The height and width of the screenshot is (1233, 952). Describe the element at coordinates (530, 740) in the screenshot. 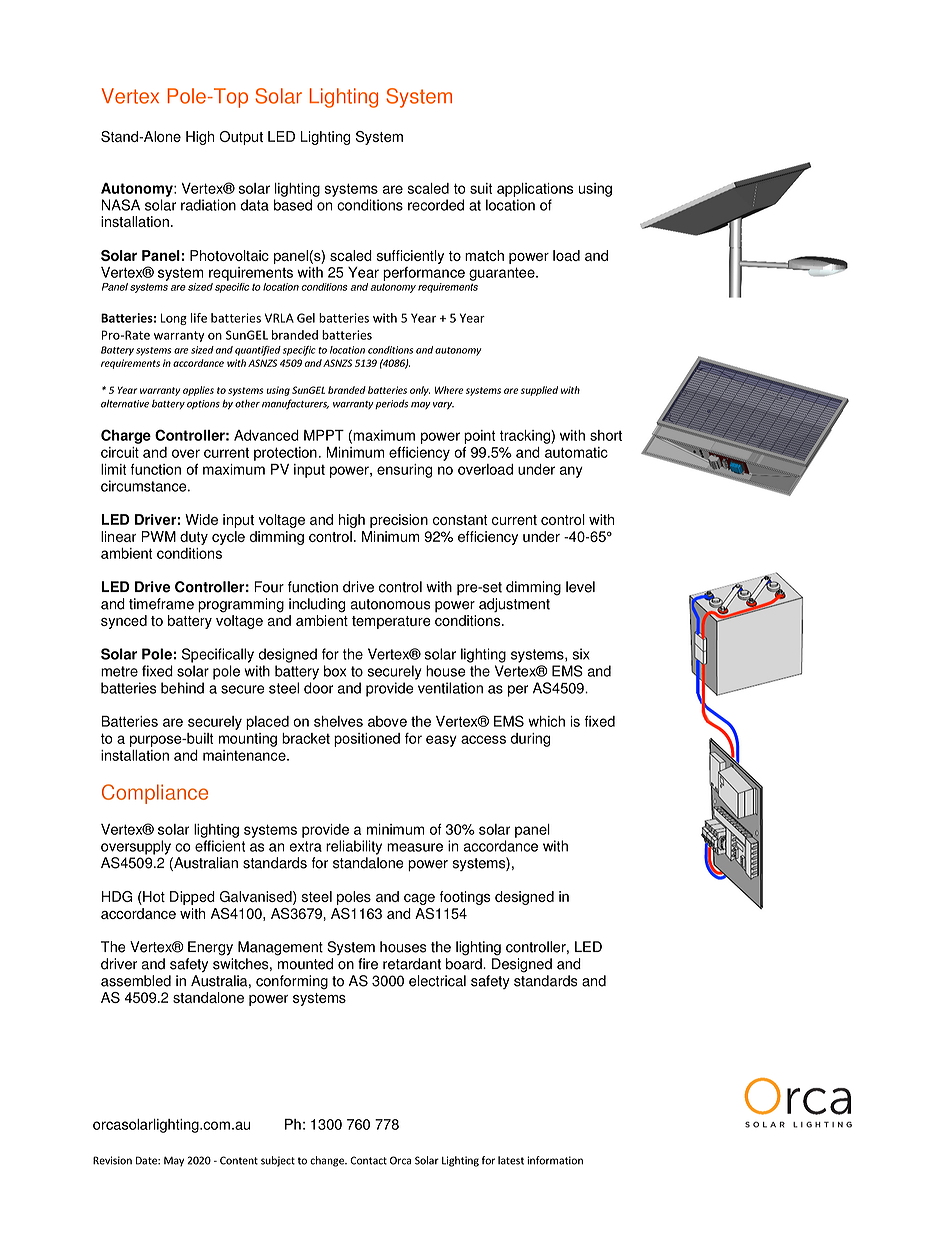

I see `during` at that location.
